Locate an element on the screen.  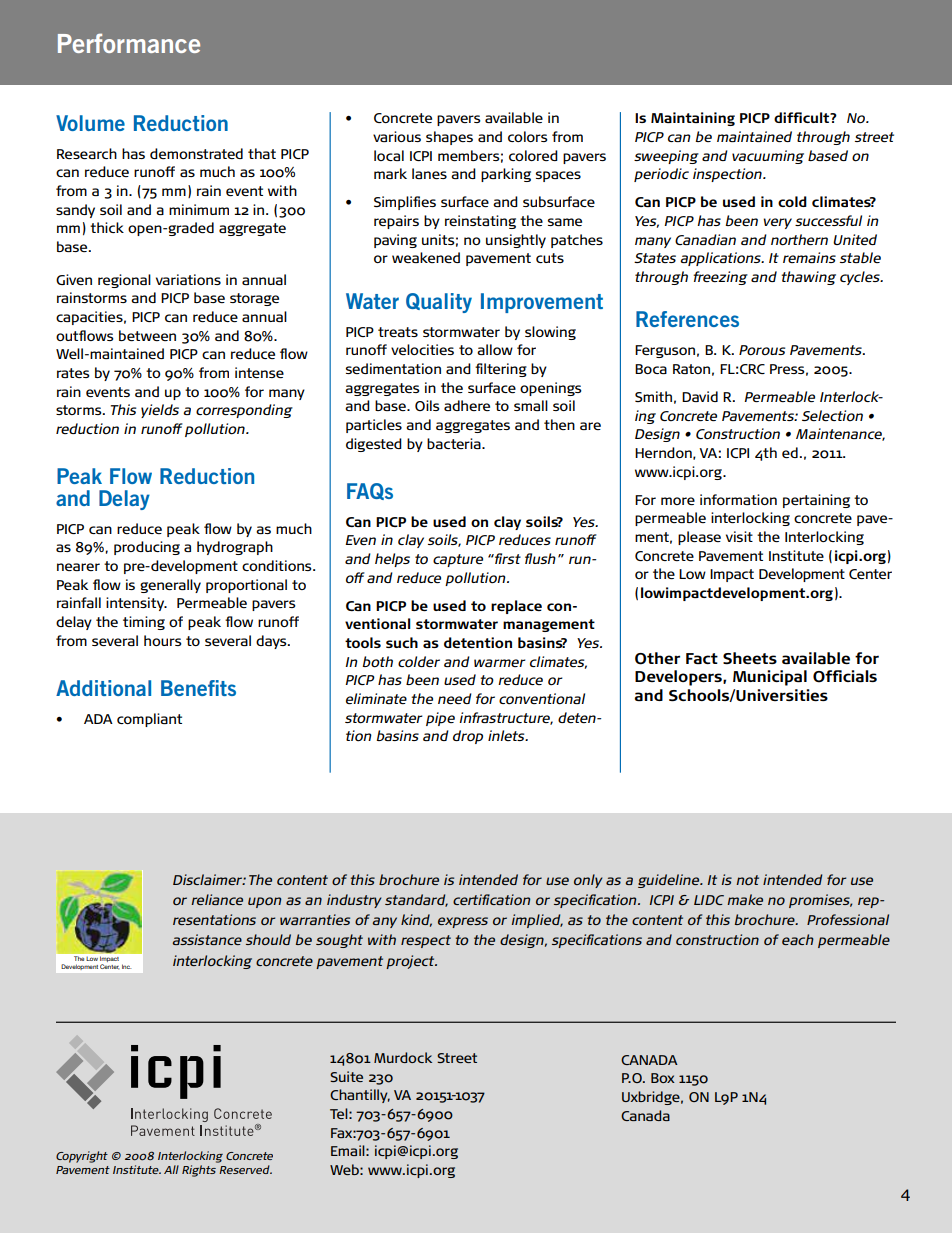
replace is located at coordinates (516, 607).
